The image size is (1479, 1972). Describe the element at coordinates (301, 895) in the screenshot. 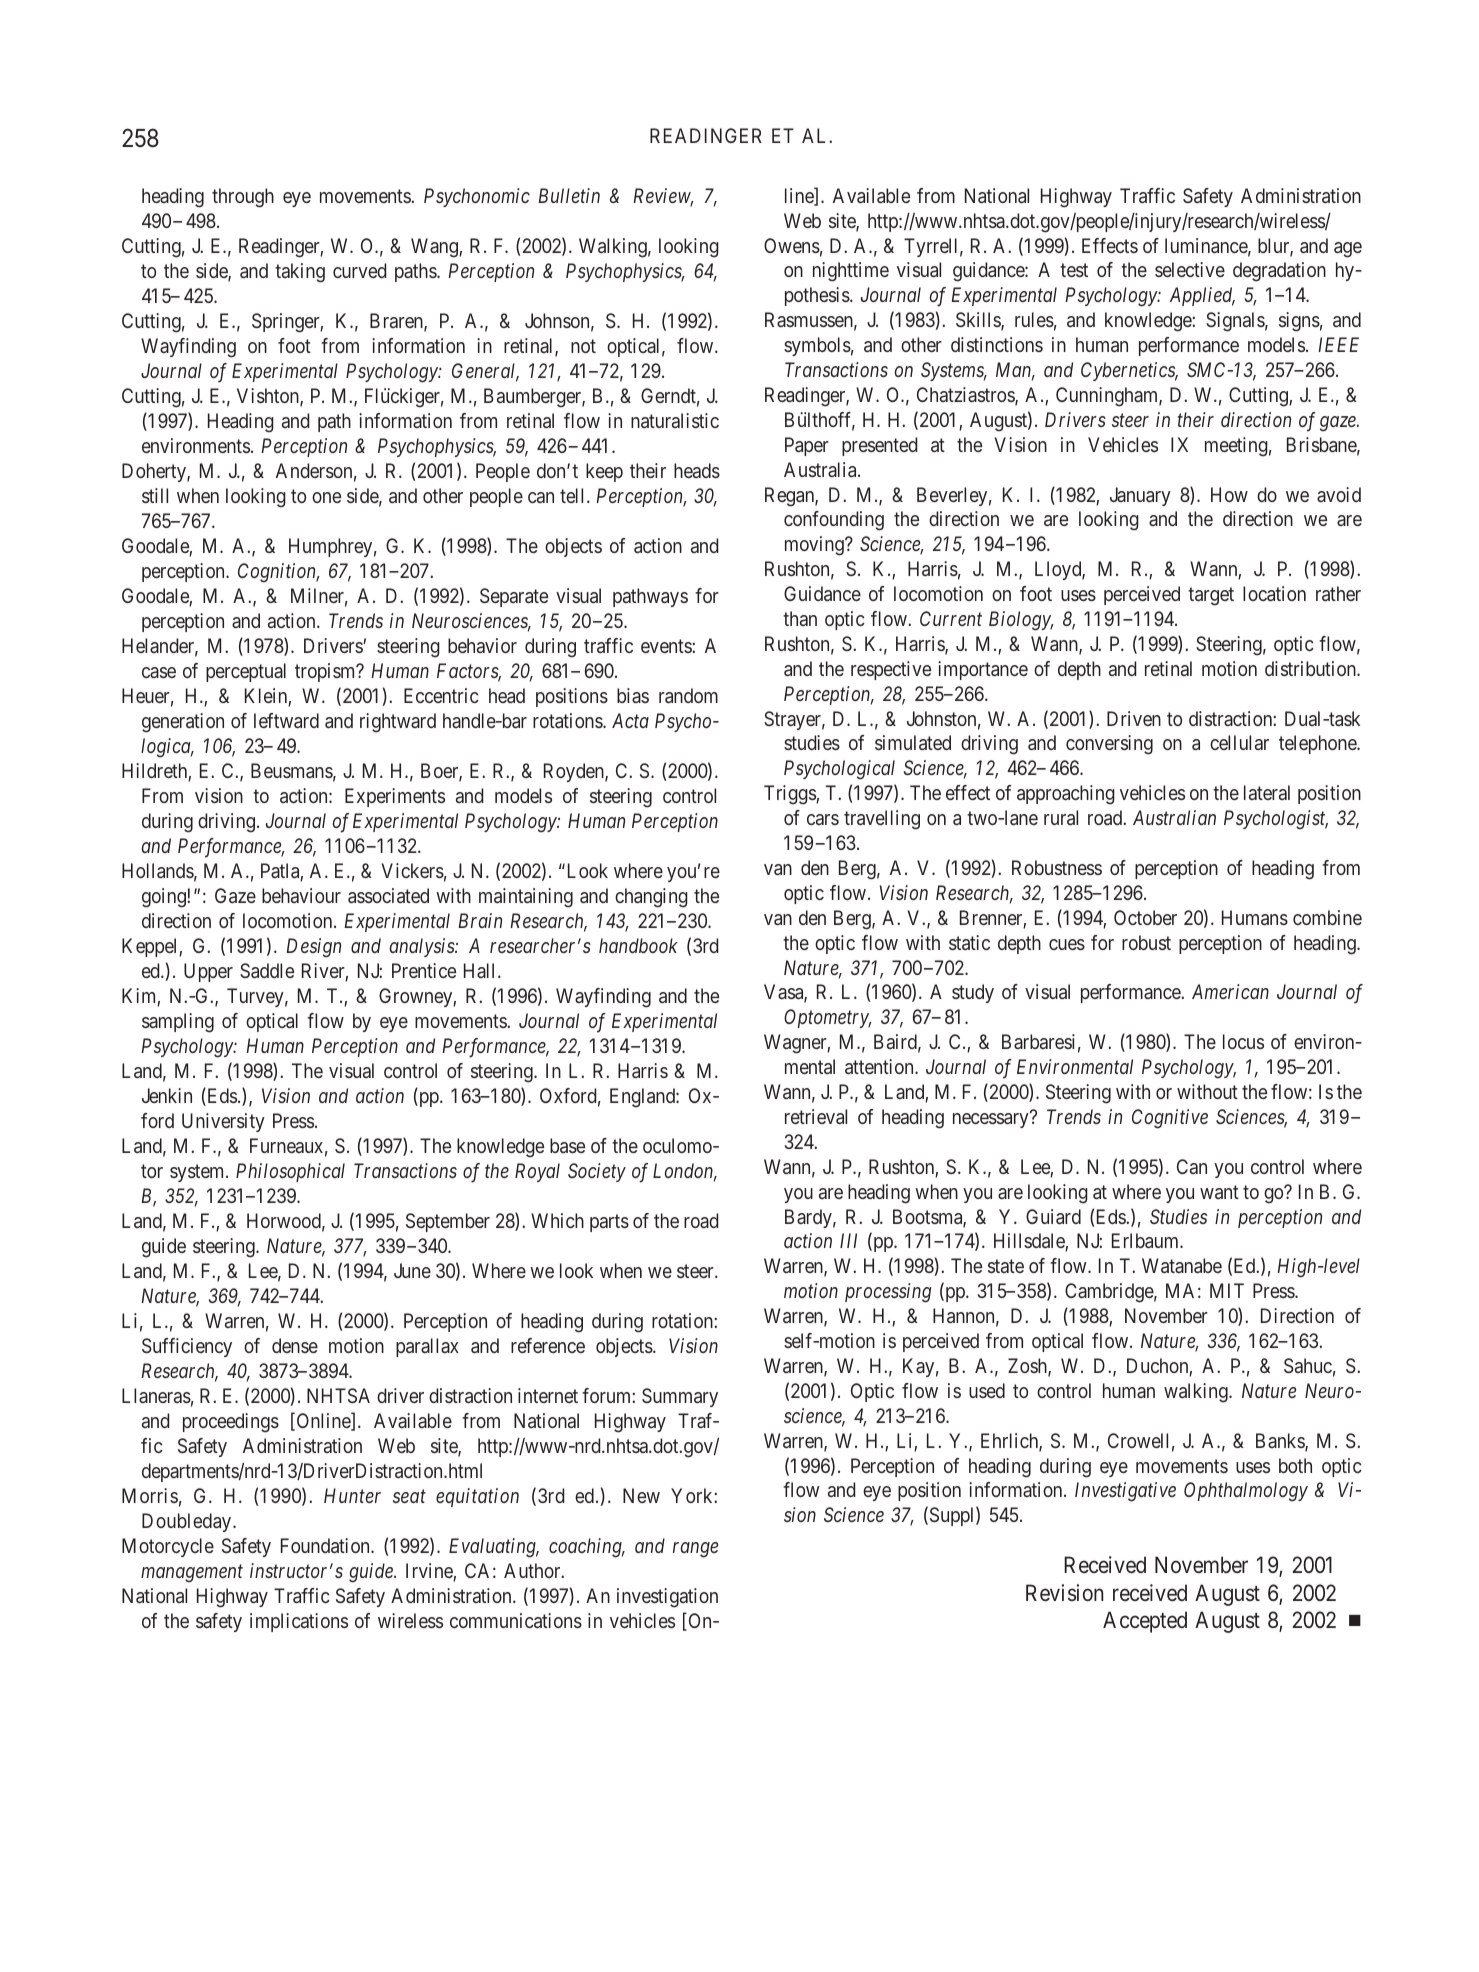

I see `behaviour` at that location.
